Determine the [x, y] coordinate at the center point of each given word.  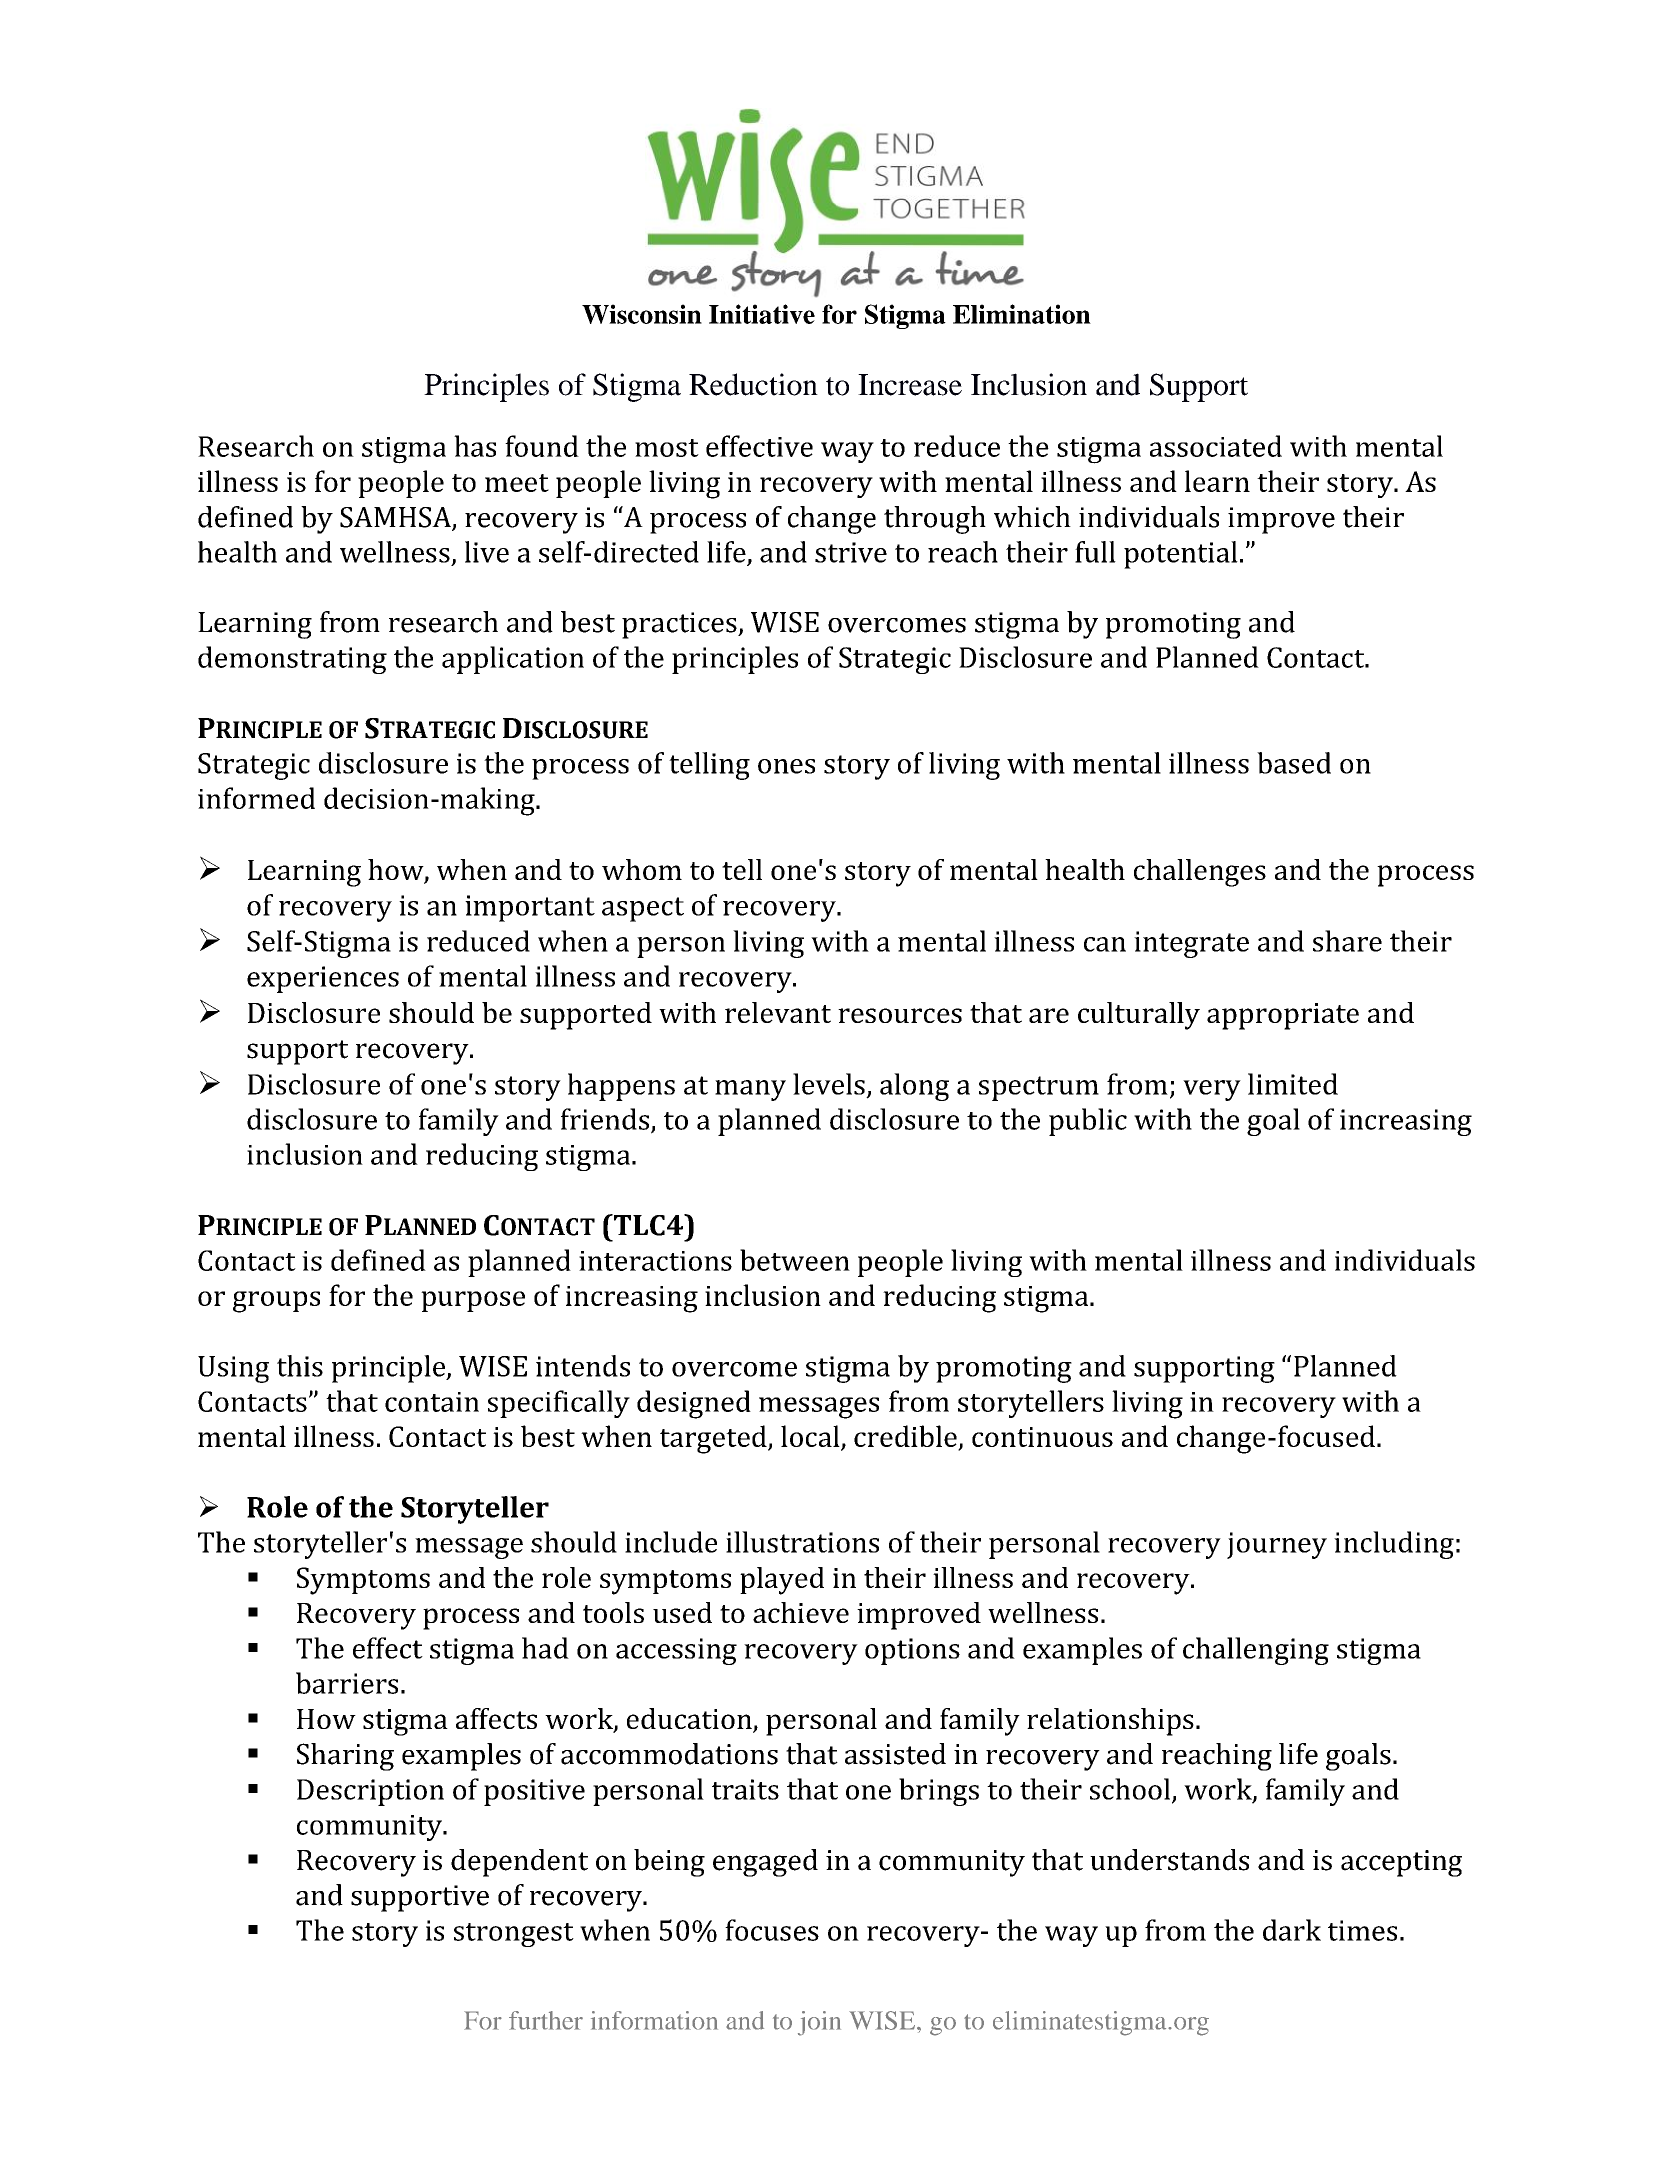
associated [1216, 446]
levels [829, 1084]
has [475, 446]
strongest [514, 1935]
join [819, 2023]
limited [1293, 1084]
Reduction [753, 384]
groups [276, 1302]
